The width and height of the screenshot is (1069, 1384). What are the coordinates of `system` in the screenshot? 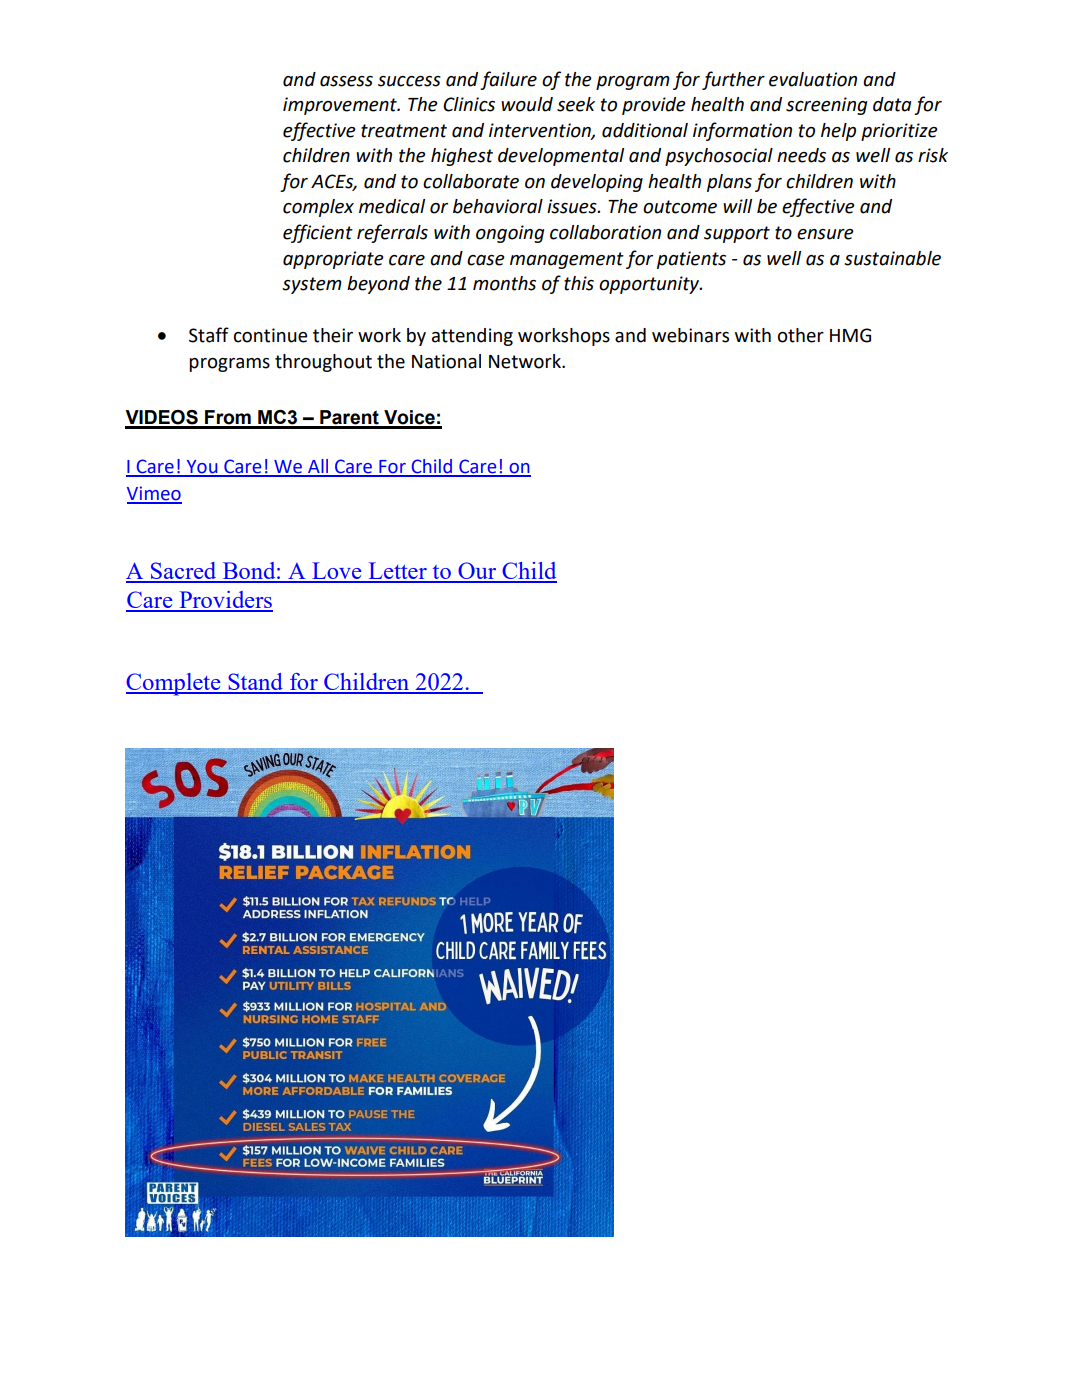 It's located at (312, 285).
